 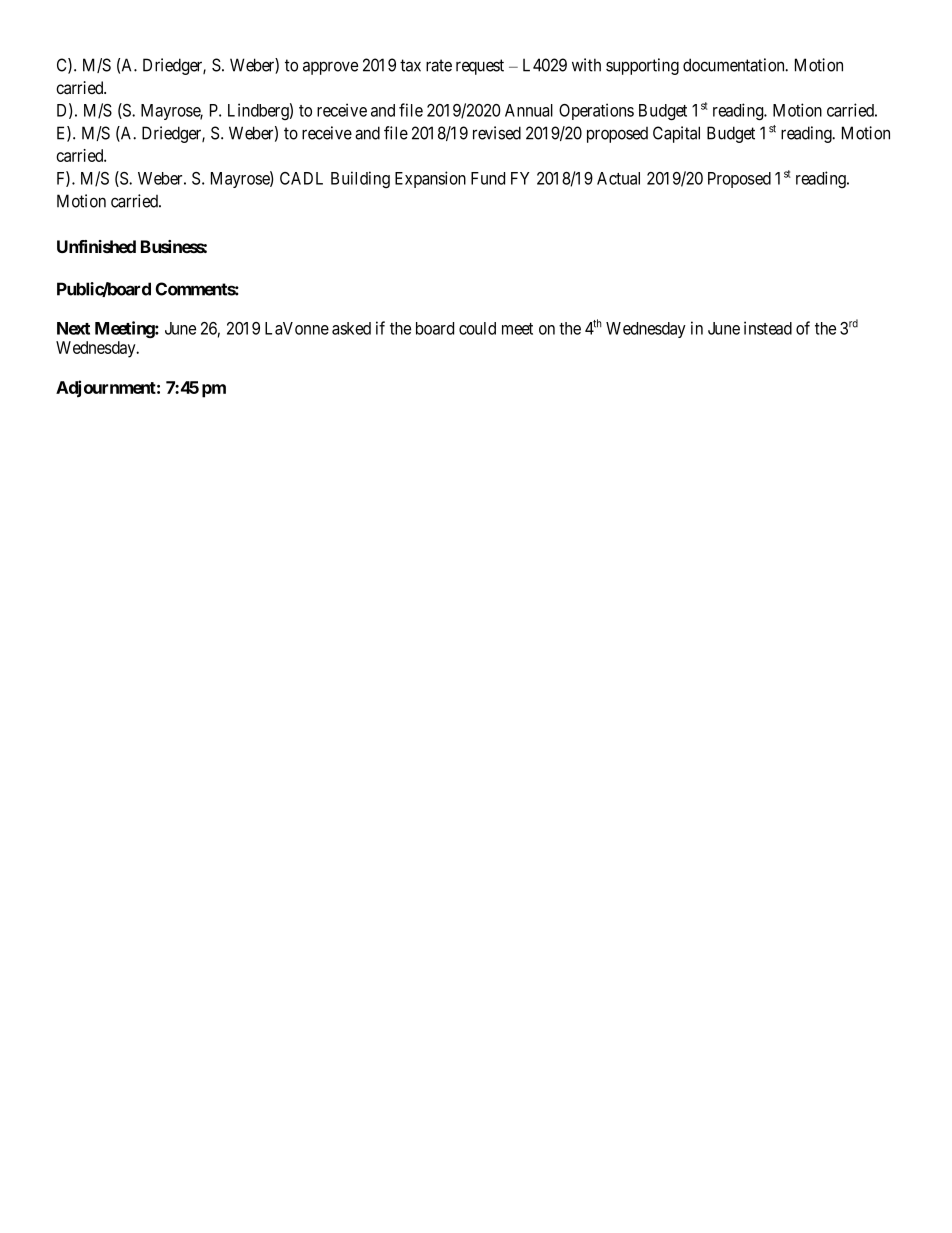 I want to click on Unfinished, so click(x=96, y=246).
